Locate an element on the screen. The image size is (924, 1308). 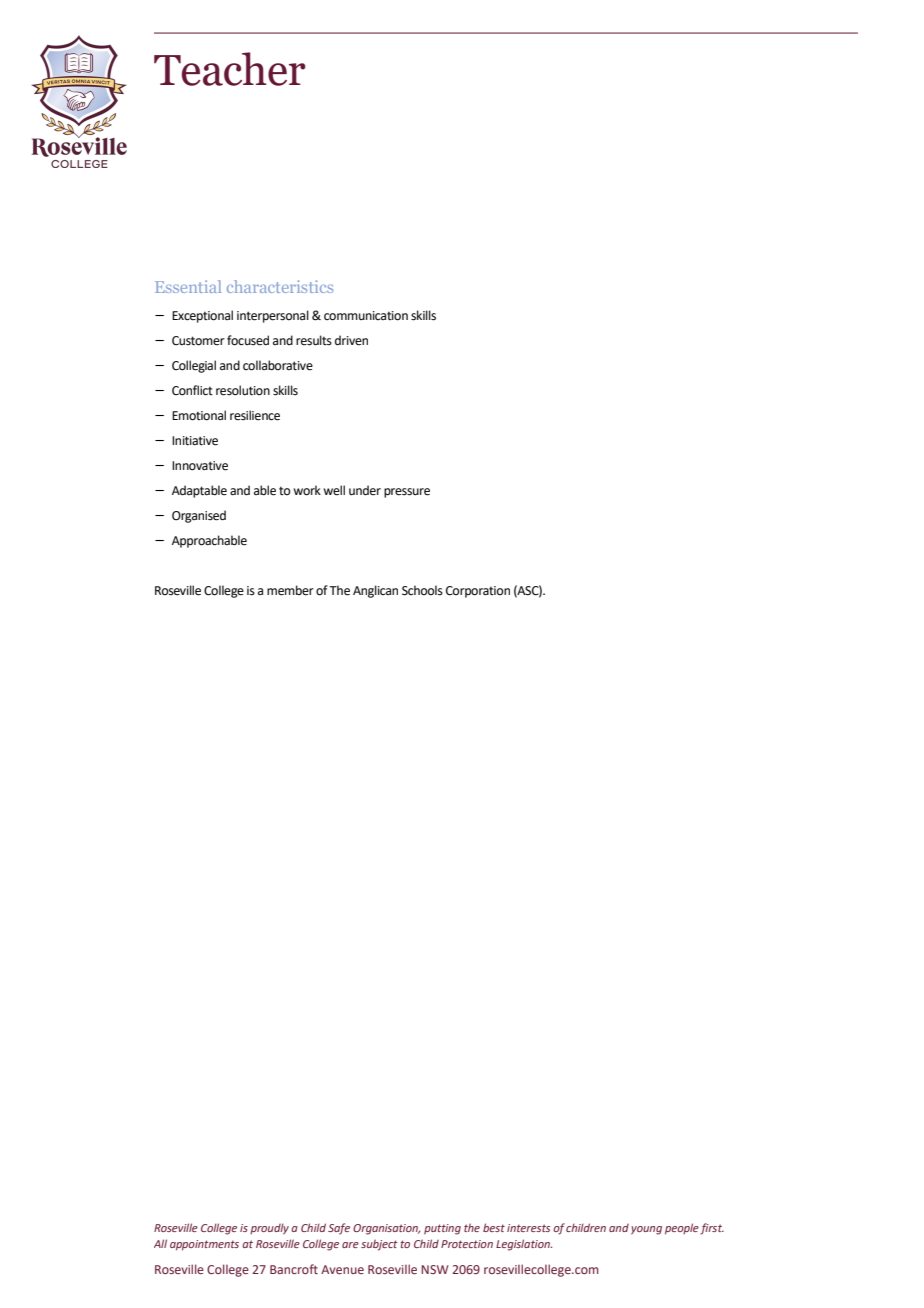
Schools is located at coordinates (422, 590).
